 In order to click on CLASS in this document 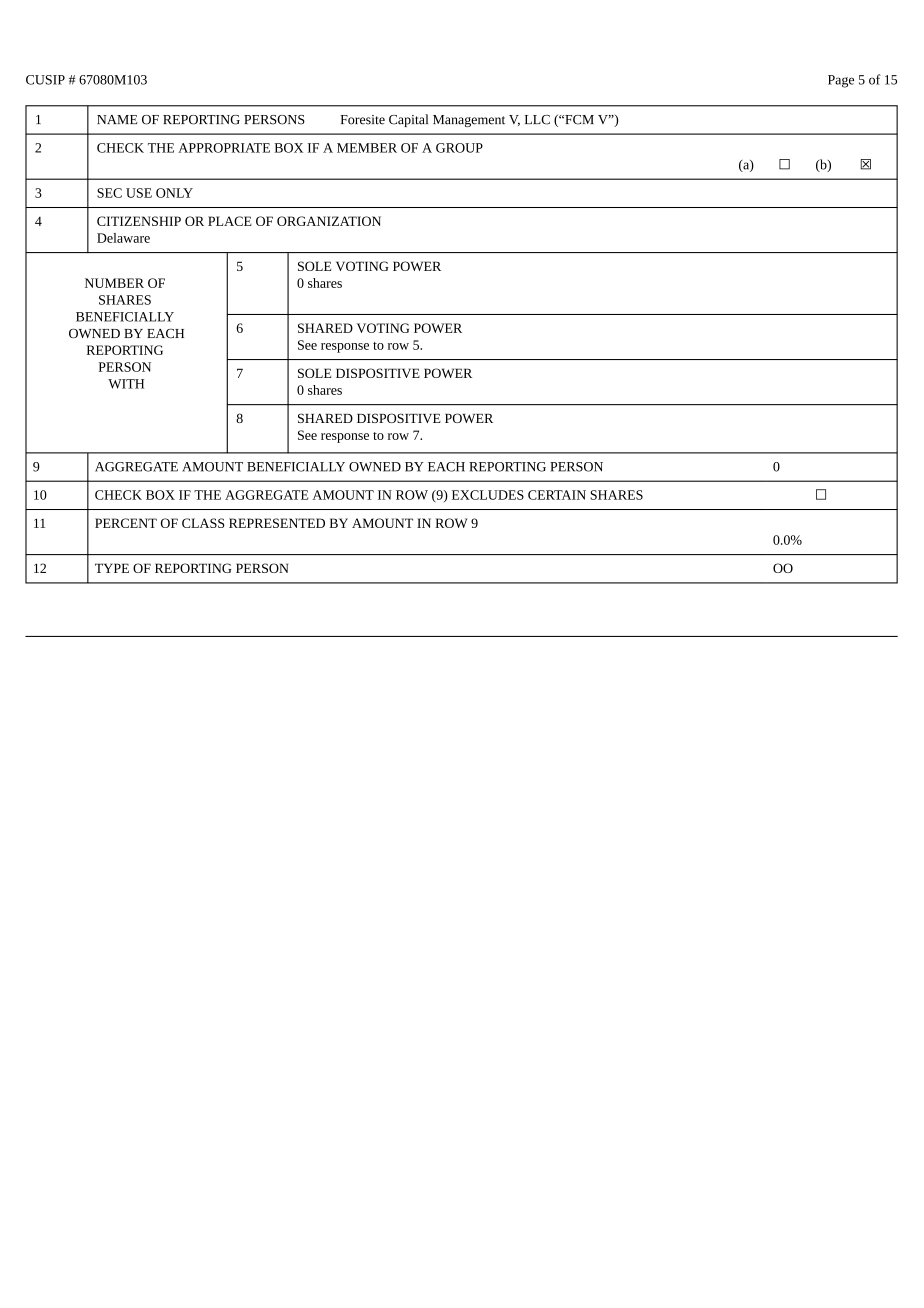, I will do `click(203, 523)`.
